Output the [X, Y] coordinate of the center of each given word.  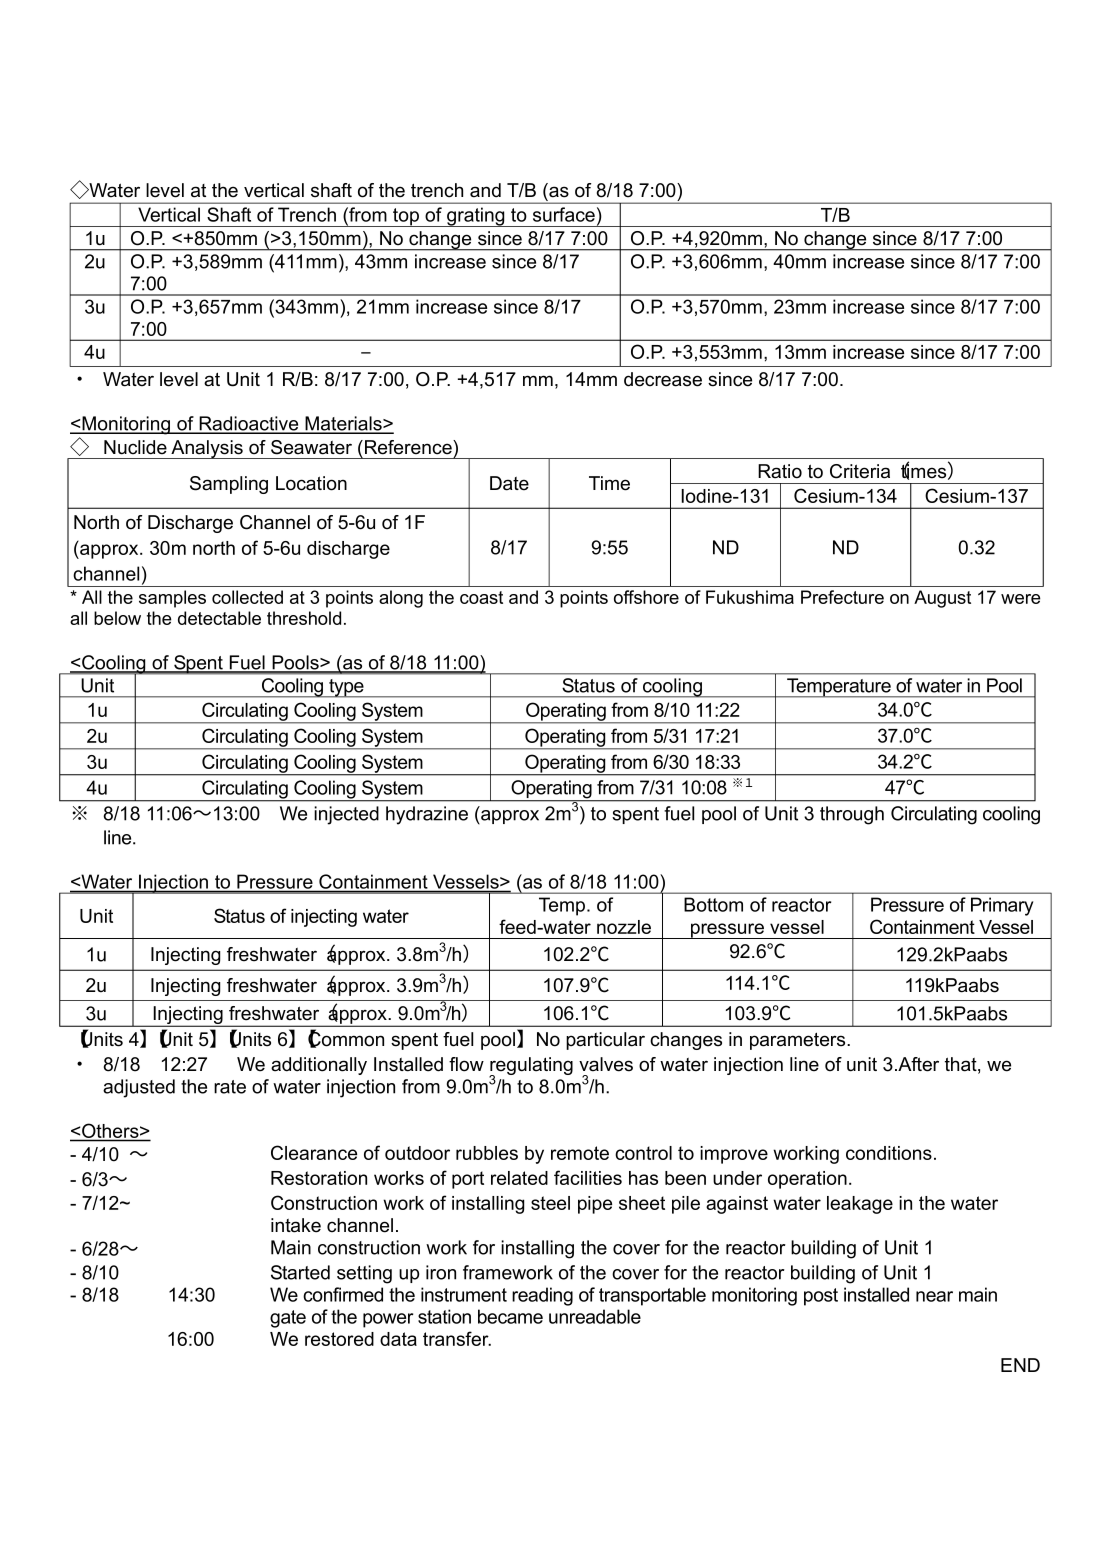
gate [288, 1319]
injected [346, 815]
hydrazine [427, 815]
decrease [663, 379]
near [934, 1296]
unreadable [595, 1316]
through [852, 815]
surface [564, 214]
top [406, 217]
